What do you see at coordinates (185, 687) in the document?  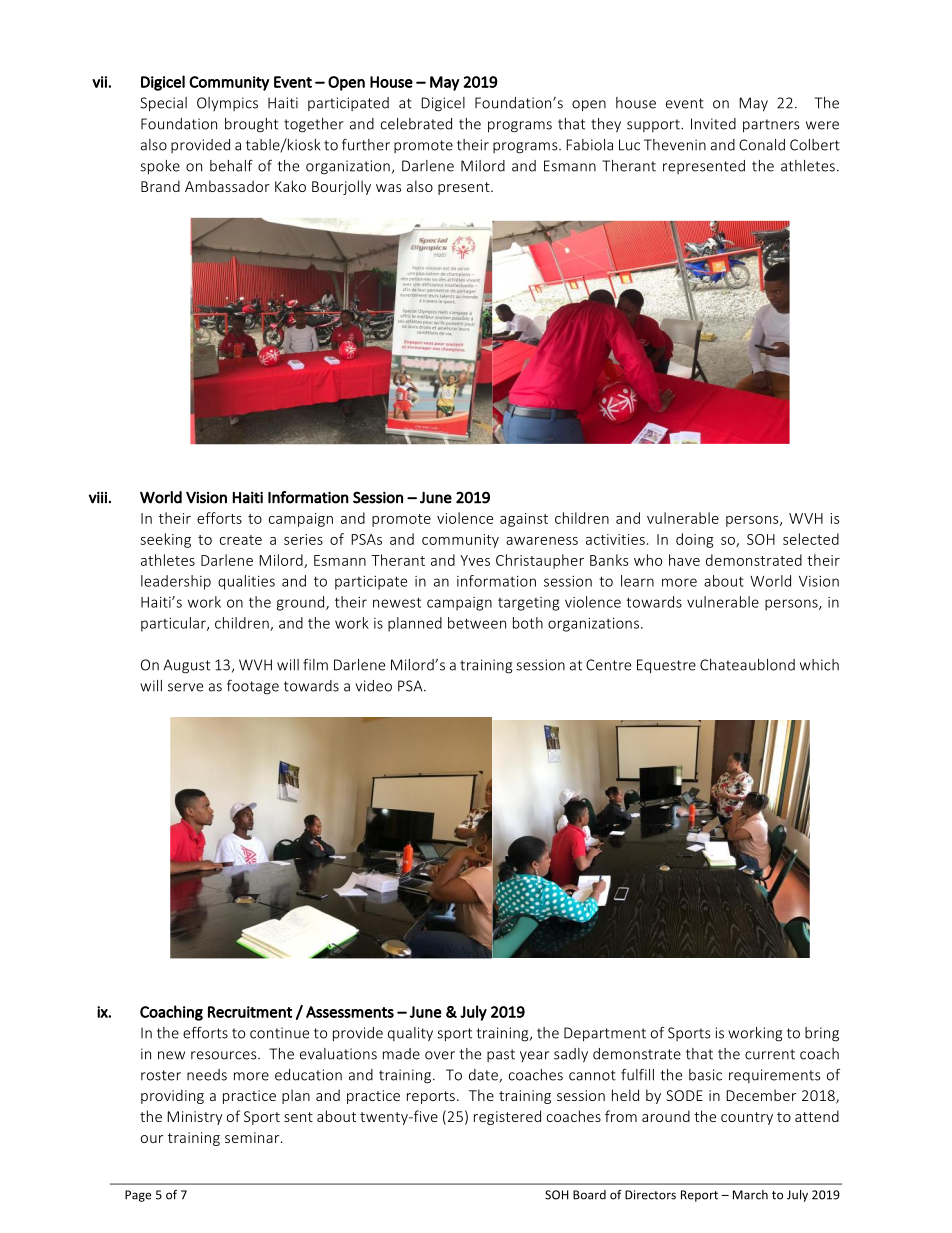 I see `serve` at bounding box center [185, 687].
